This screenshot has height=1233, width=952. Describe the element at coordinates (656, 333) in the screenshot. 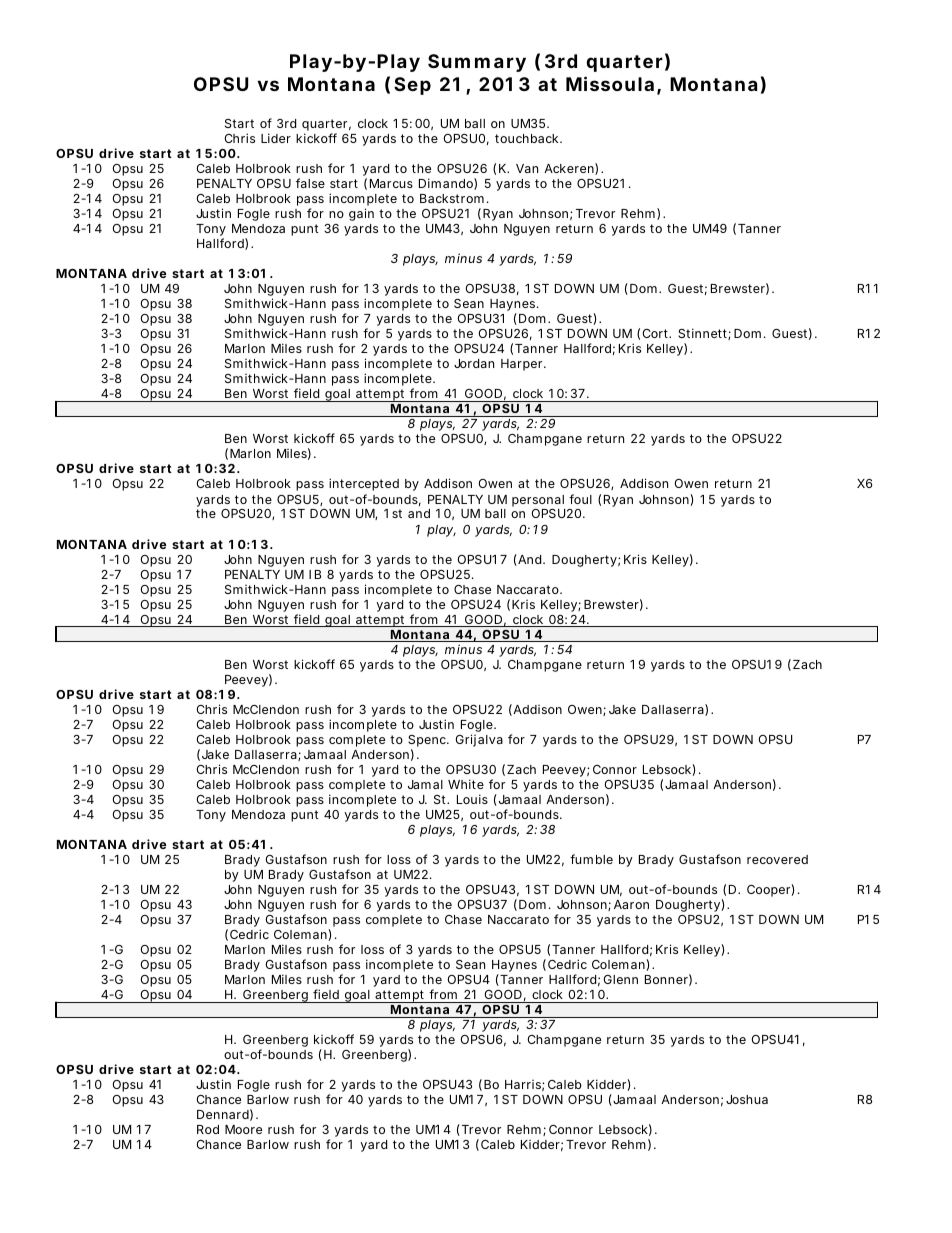

I see `Cort` at that location.
